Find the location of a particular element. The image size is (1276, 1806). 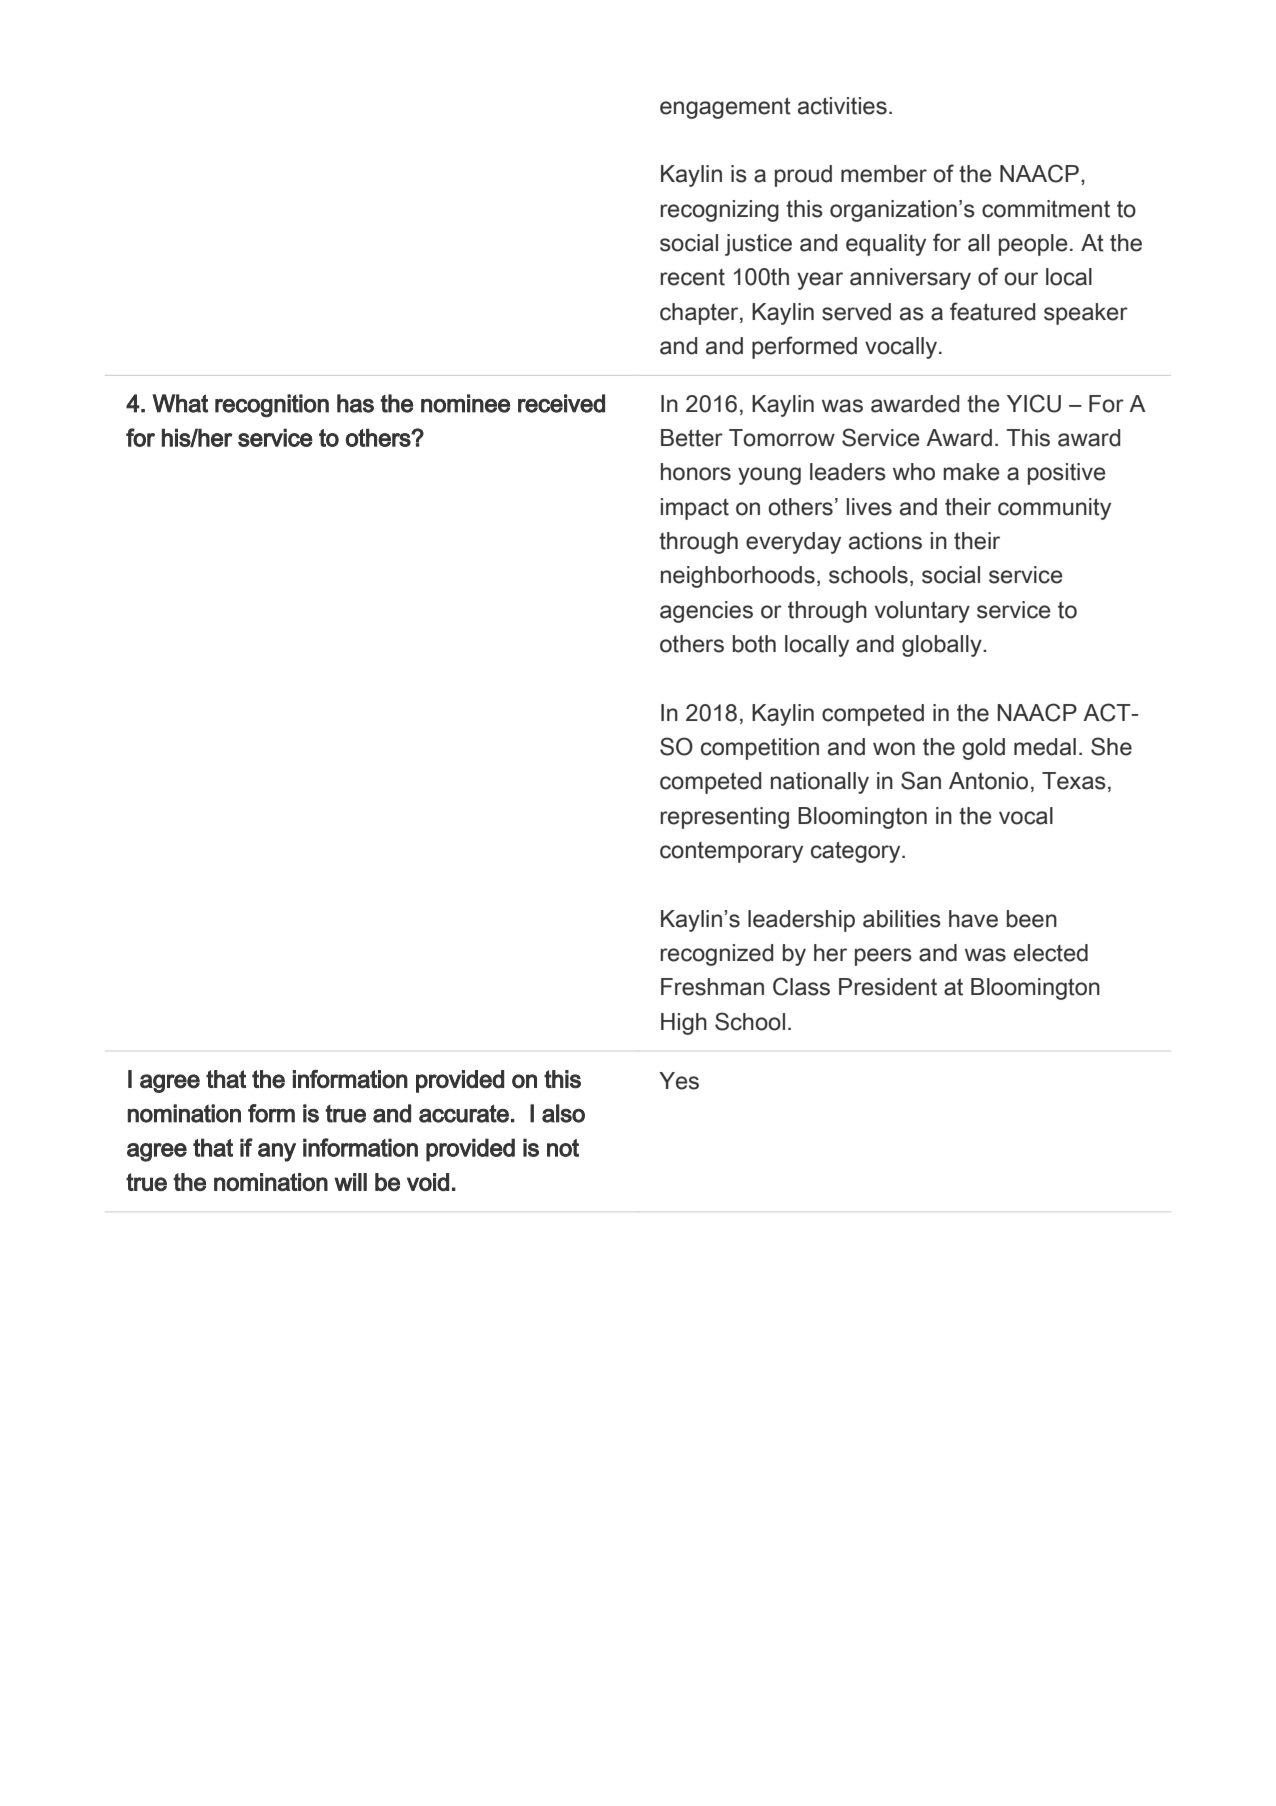

both is located at coordinates (754, 644).
